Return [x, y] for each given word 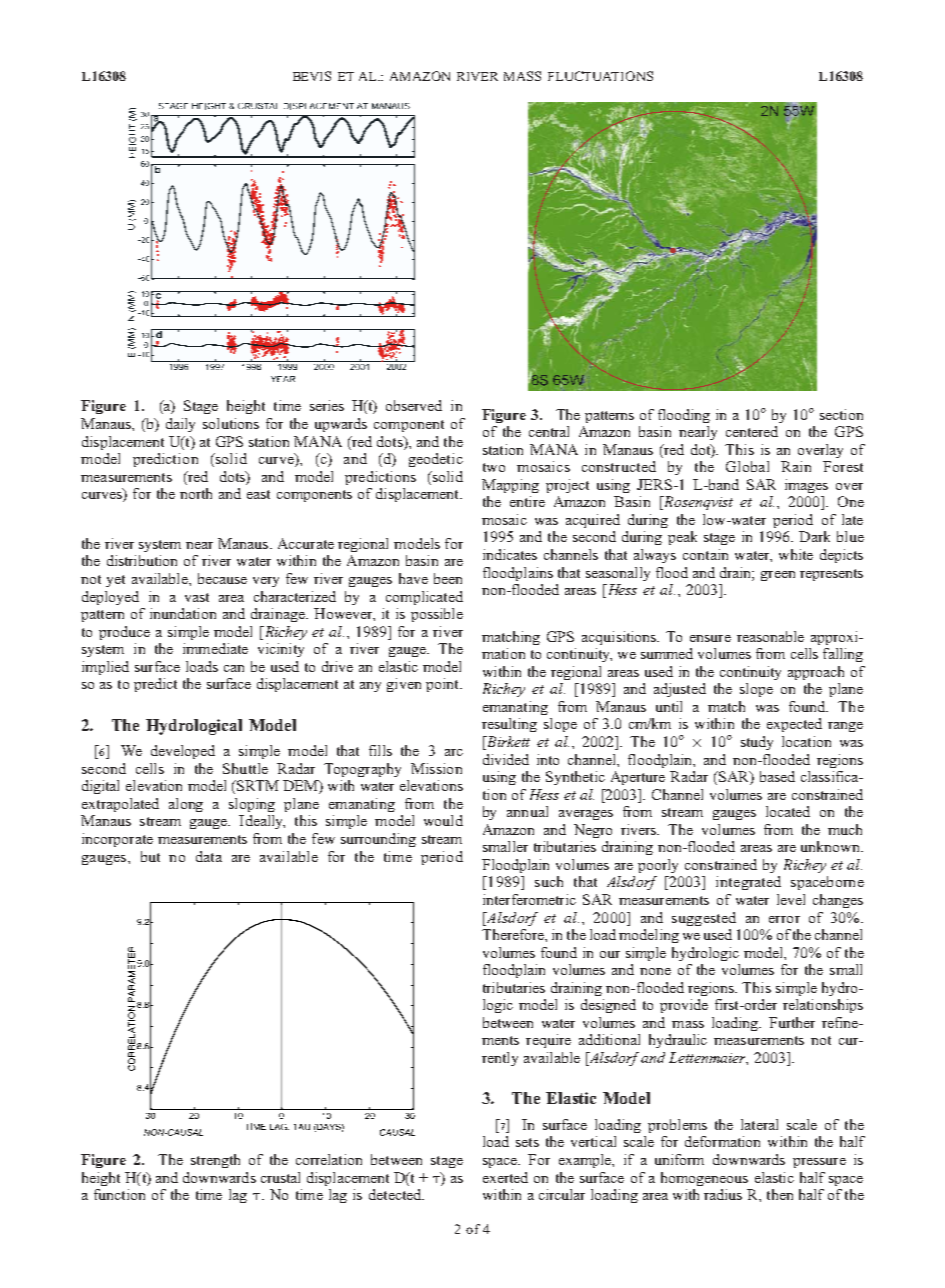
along [186, 805]
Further [792, 1022]
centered [752, 431]
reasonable [770, 636]
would [443, 820]
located [788, 811]
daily [180, 425]
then [780, 1194]
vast [197, 597]
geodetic [436, 460]
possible [437, 615]
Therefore [514, 934]
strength [215, 1161]
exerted [505, 1177]
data [209, 856]
